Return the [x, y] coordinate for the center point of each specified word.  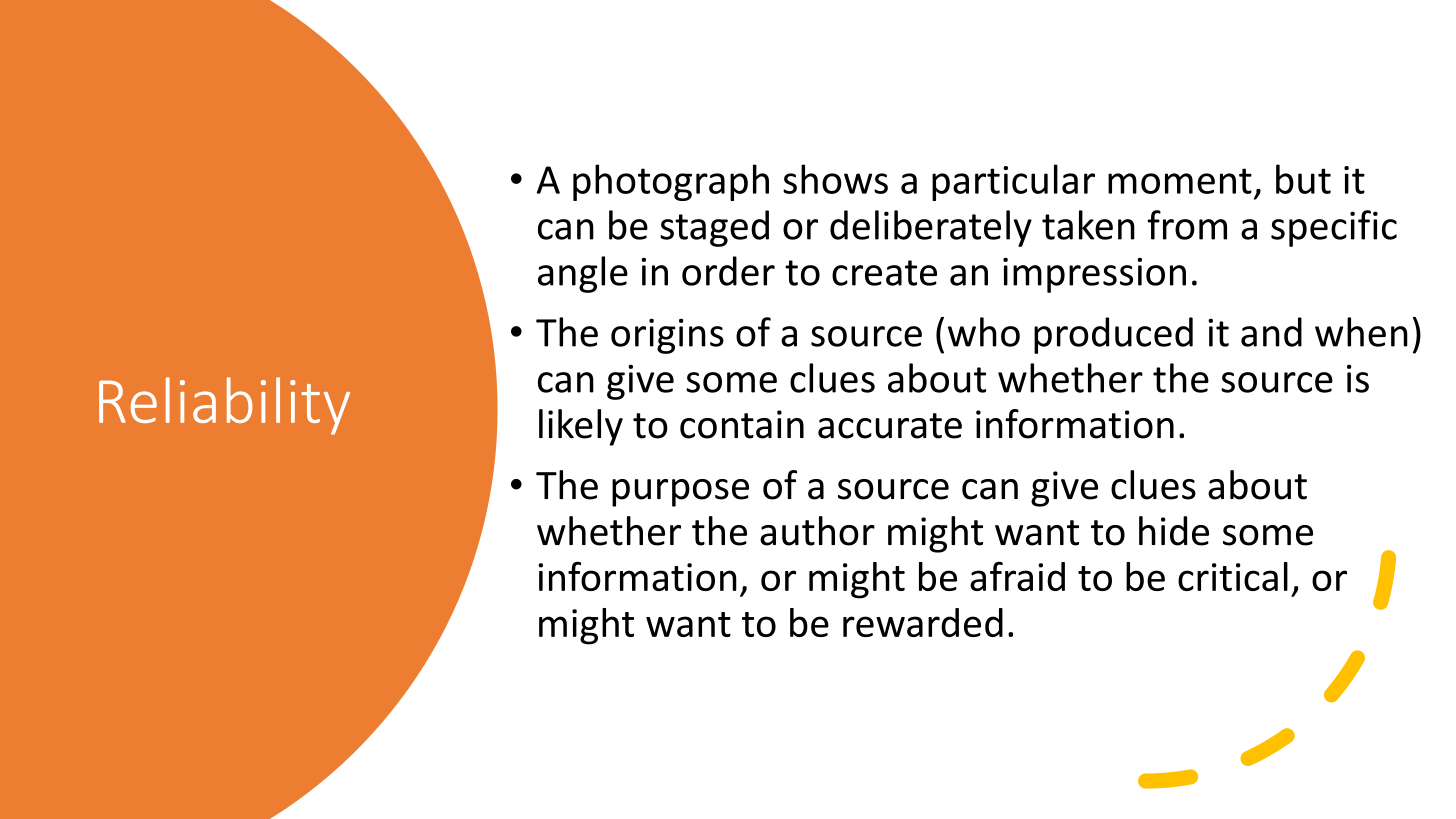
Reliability [224, 406]
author [817, 531]
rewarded [923, 622]
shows [835, 179]
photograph [671, 182]
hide [1174, 531]
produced [1113, 335]
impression [1094, 275]
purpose [680, 493]
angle [583, 274]
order [728, 271]
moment [1180, 181]
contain [742, 424]
